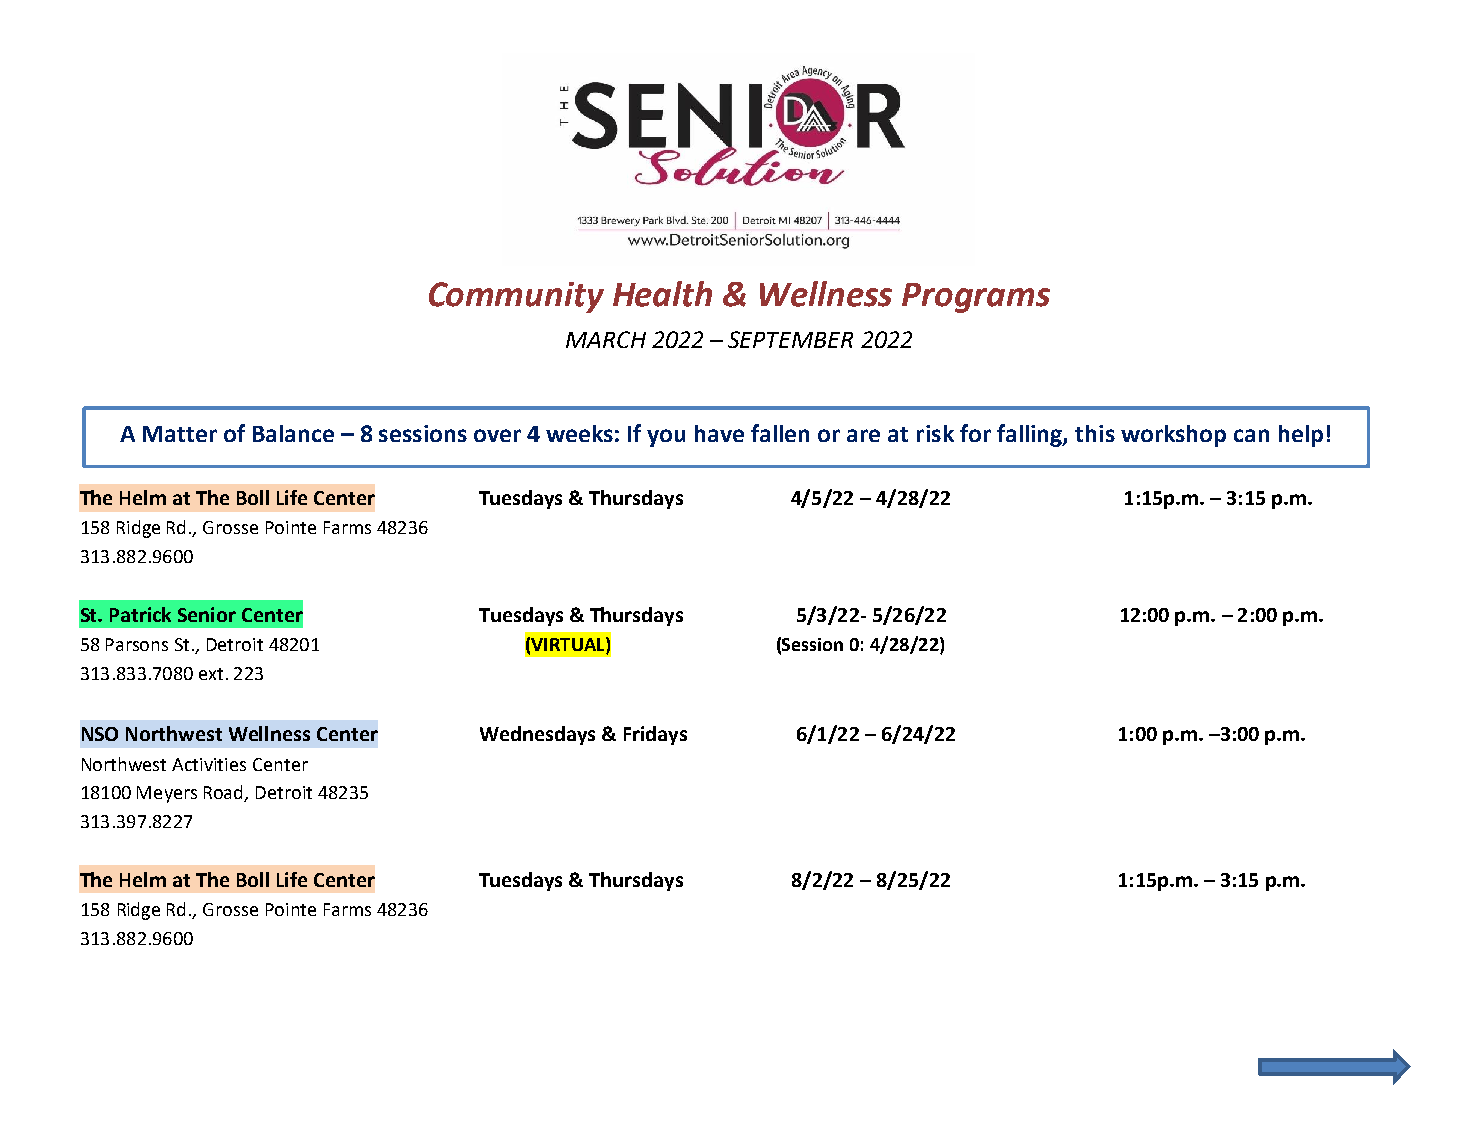  Describe the element at coordinates (180, 434) in the screenshot. I see `Matter` at that location.
